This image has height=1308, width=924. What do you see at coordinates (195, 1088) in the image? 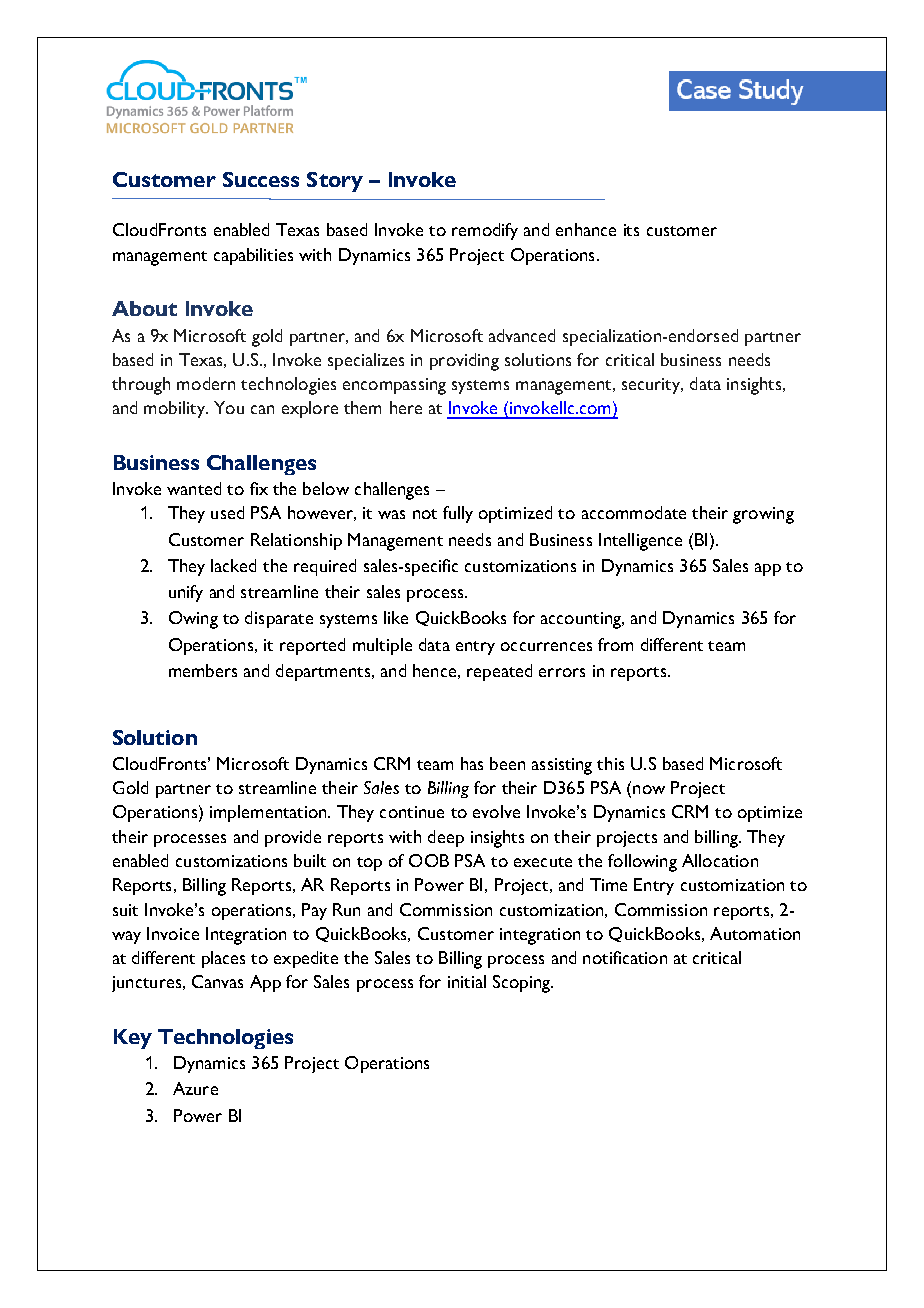
I see `Azure` at bounding box center [195, 1088].
